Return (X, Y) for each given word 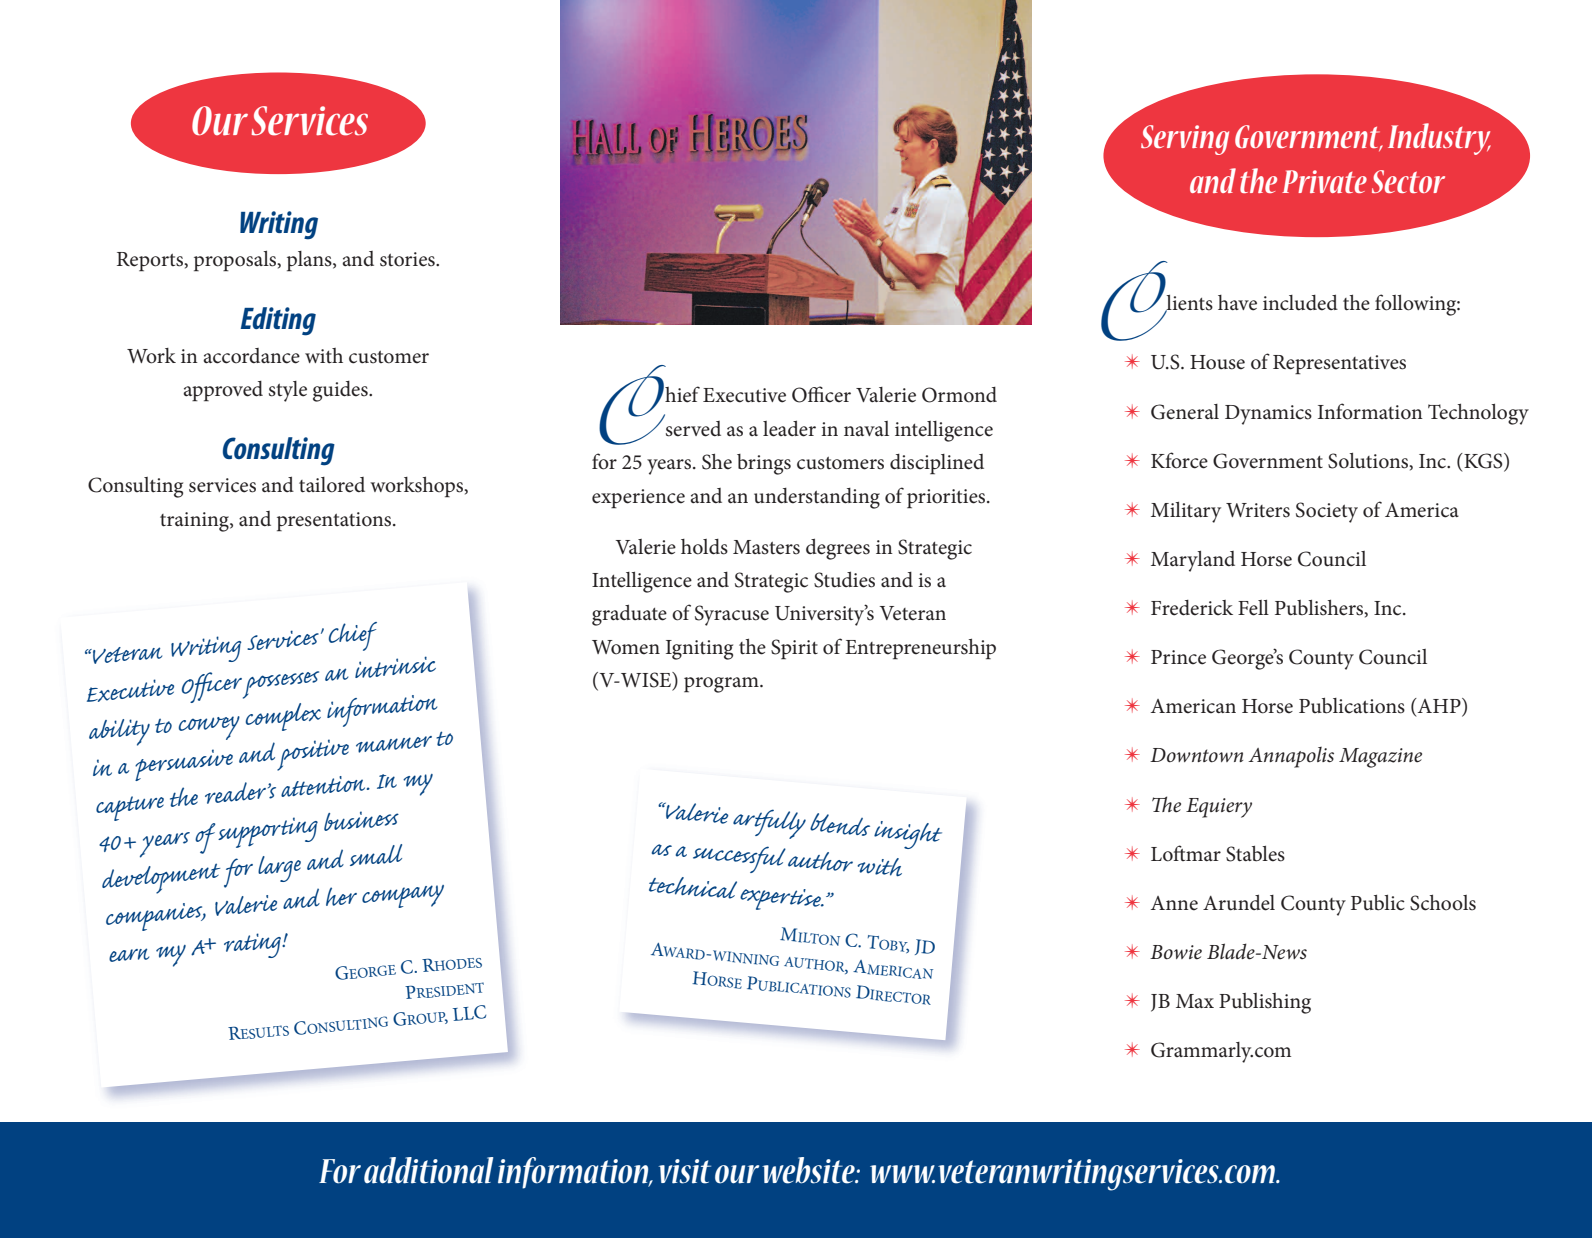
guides (341, 391)
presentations (335, 522)
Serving (1185, 140)
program (722, 685)
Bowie (1176, 952)
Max (1195, 1001)
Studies (844, 579)
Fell (1253, 608)
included (1300, 302)
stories (408, 259)
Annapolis (1291, 757)
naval (866, 428)
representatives (1339, 365)
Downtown (1196, 755)
